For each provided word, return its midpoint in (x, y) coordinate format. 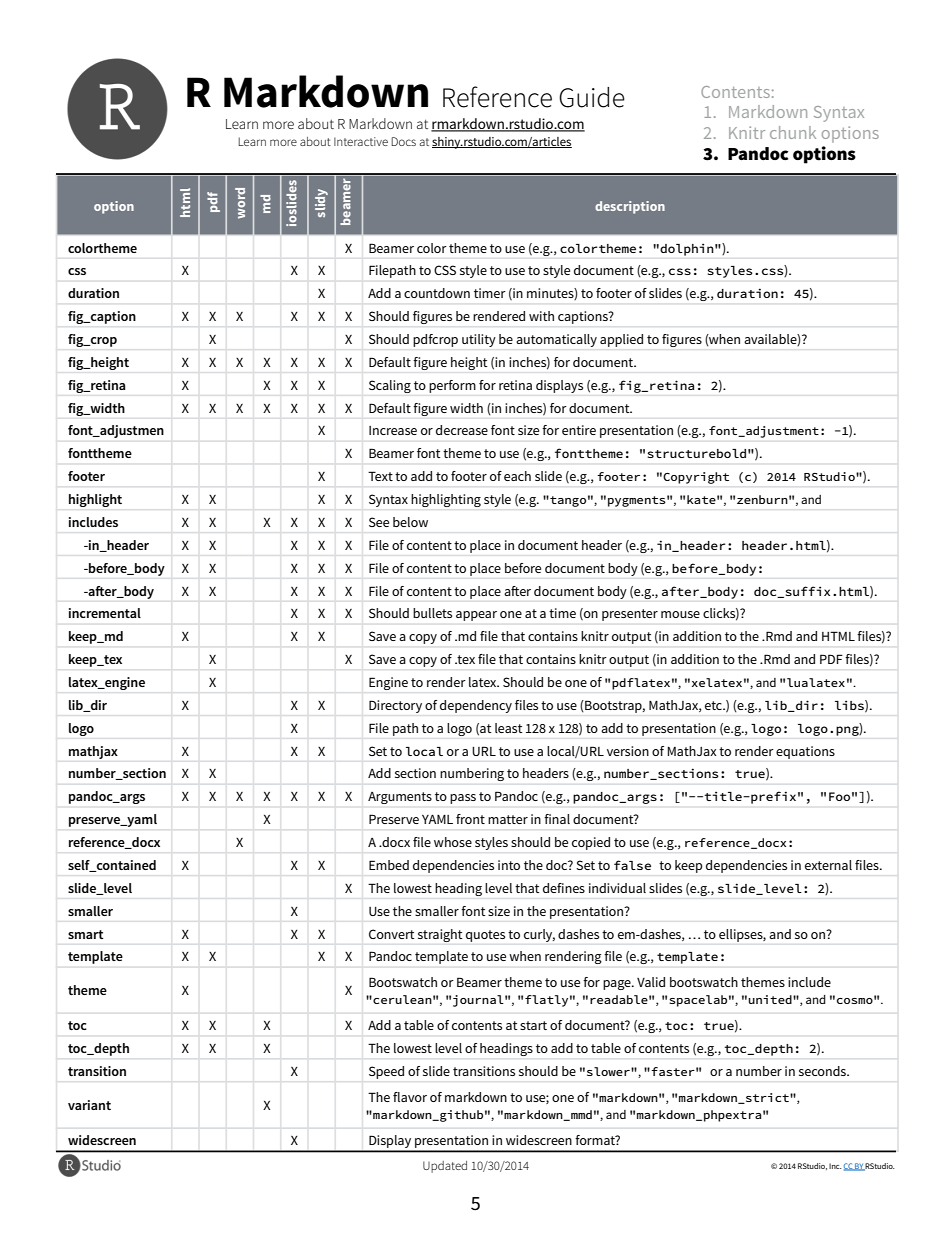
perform (452, 386)
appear (476, 616)
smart (86, 934)
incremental (105, 613)
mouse (680, 614)
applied (621, 340)
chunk (793, 132)
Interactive (361, 141)
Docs (403, 141)
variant (89, 1105)
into (509, 865)
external (828, 865)
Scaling (390, 386)
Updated (445, 1167)
